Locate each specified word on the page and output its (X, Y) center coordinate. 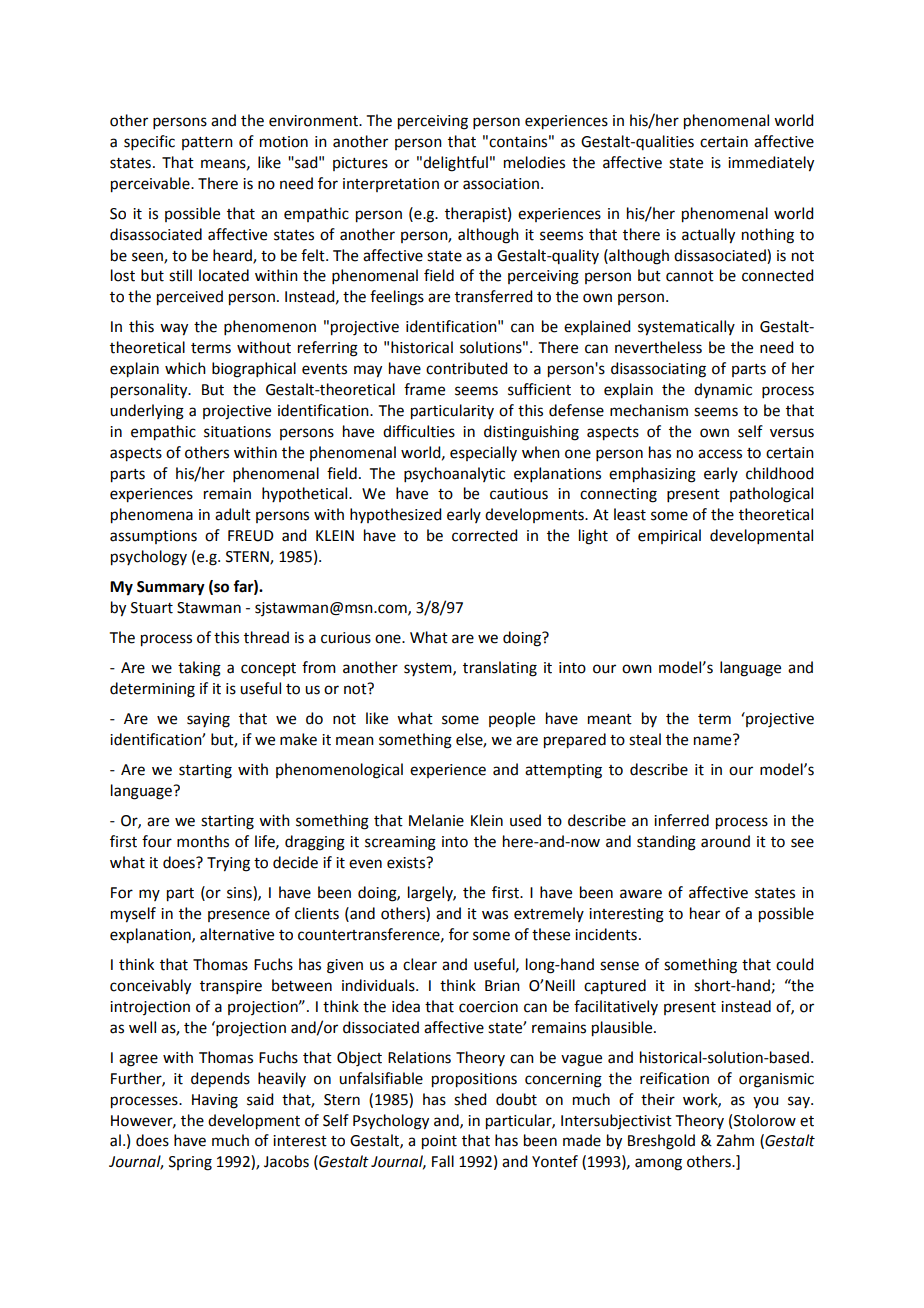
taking (199, 669)
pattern (207, 143)
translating (500, 669)
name (712, 741)
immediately (771, 164)
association (501, 184)
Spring (190, 1163)
